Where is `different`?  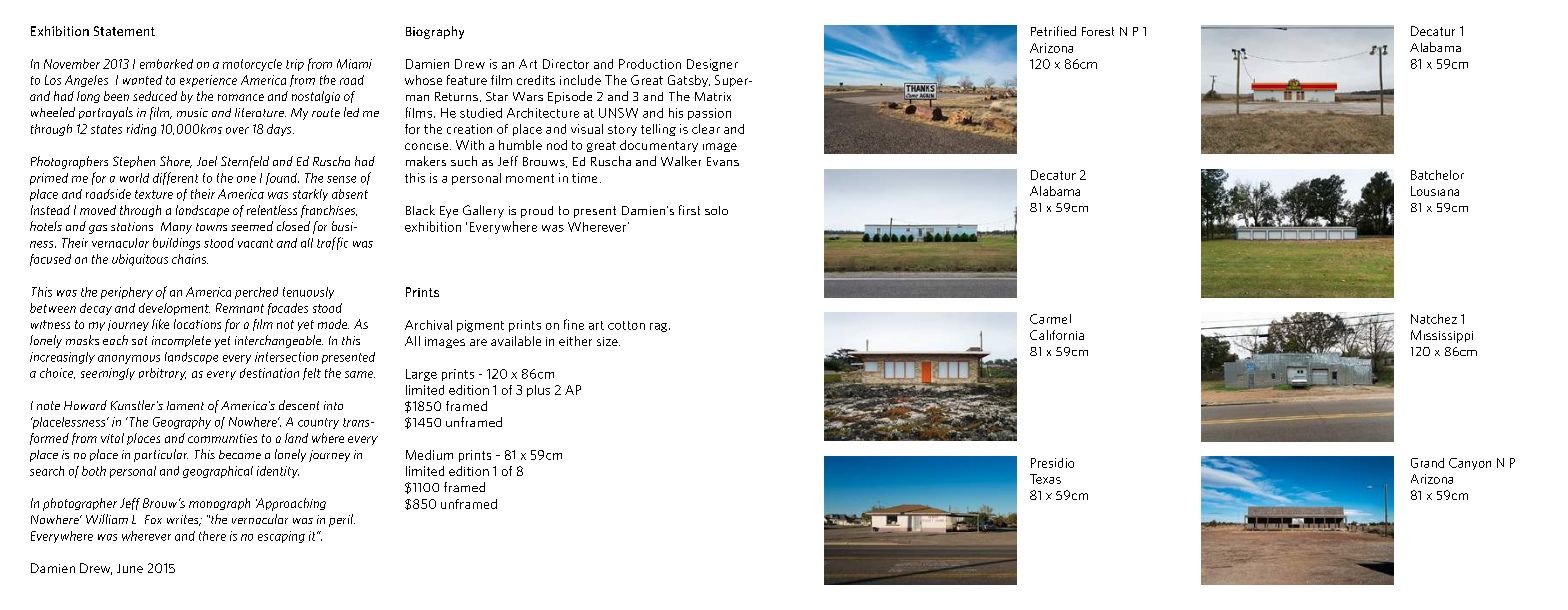 different is located at coordinates (175, 178).
